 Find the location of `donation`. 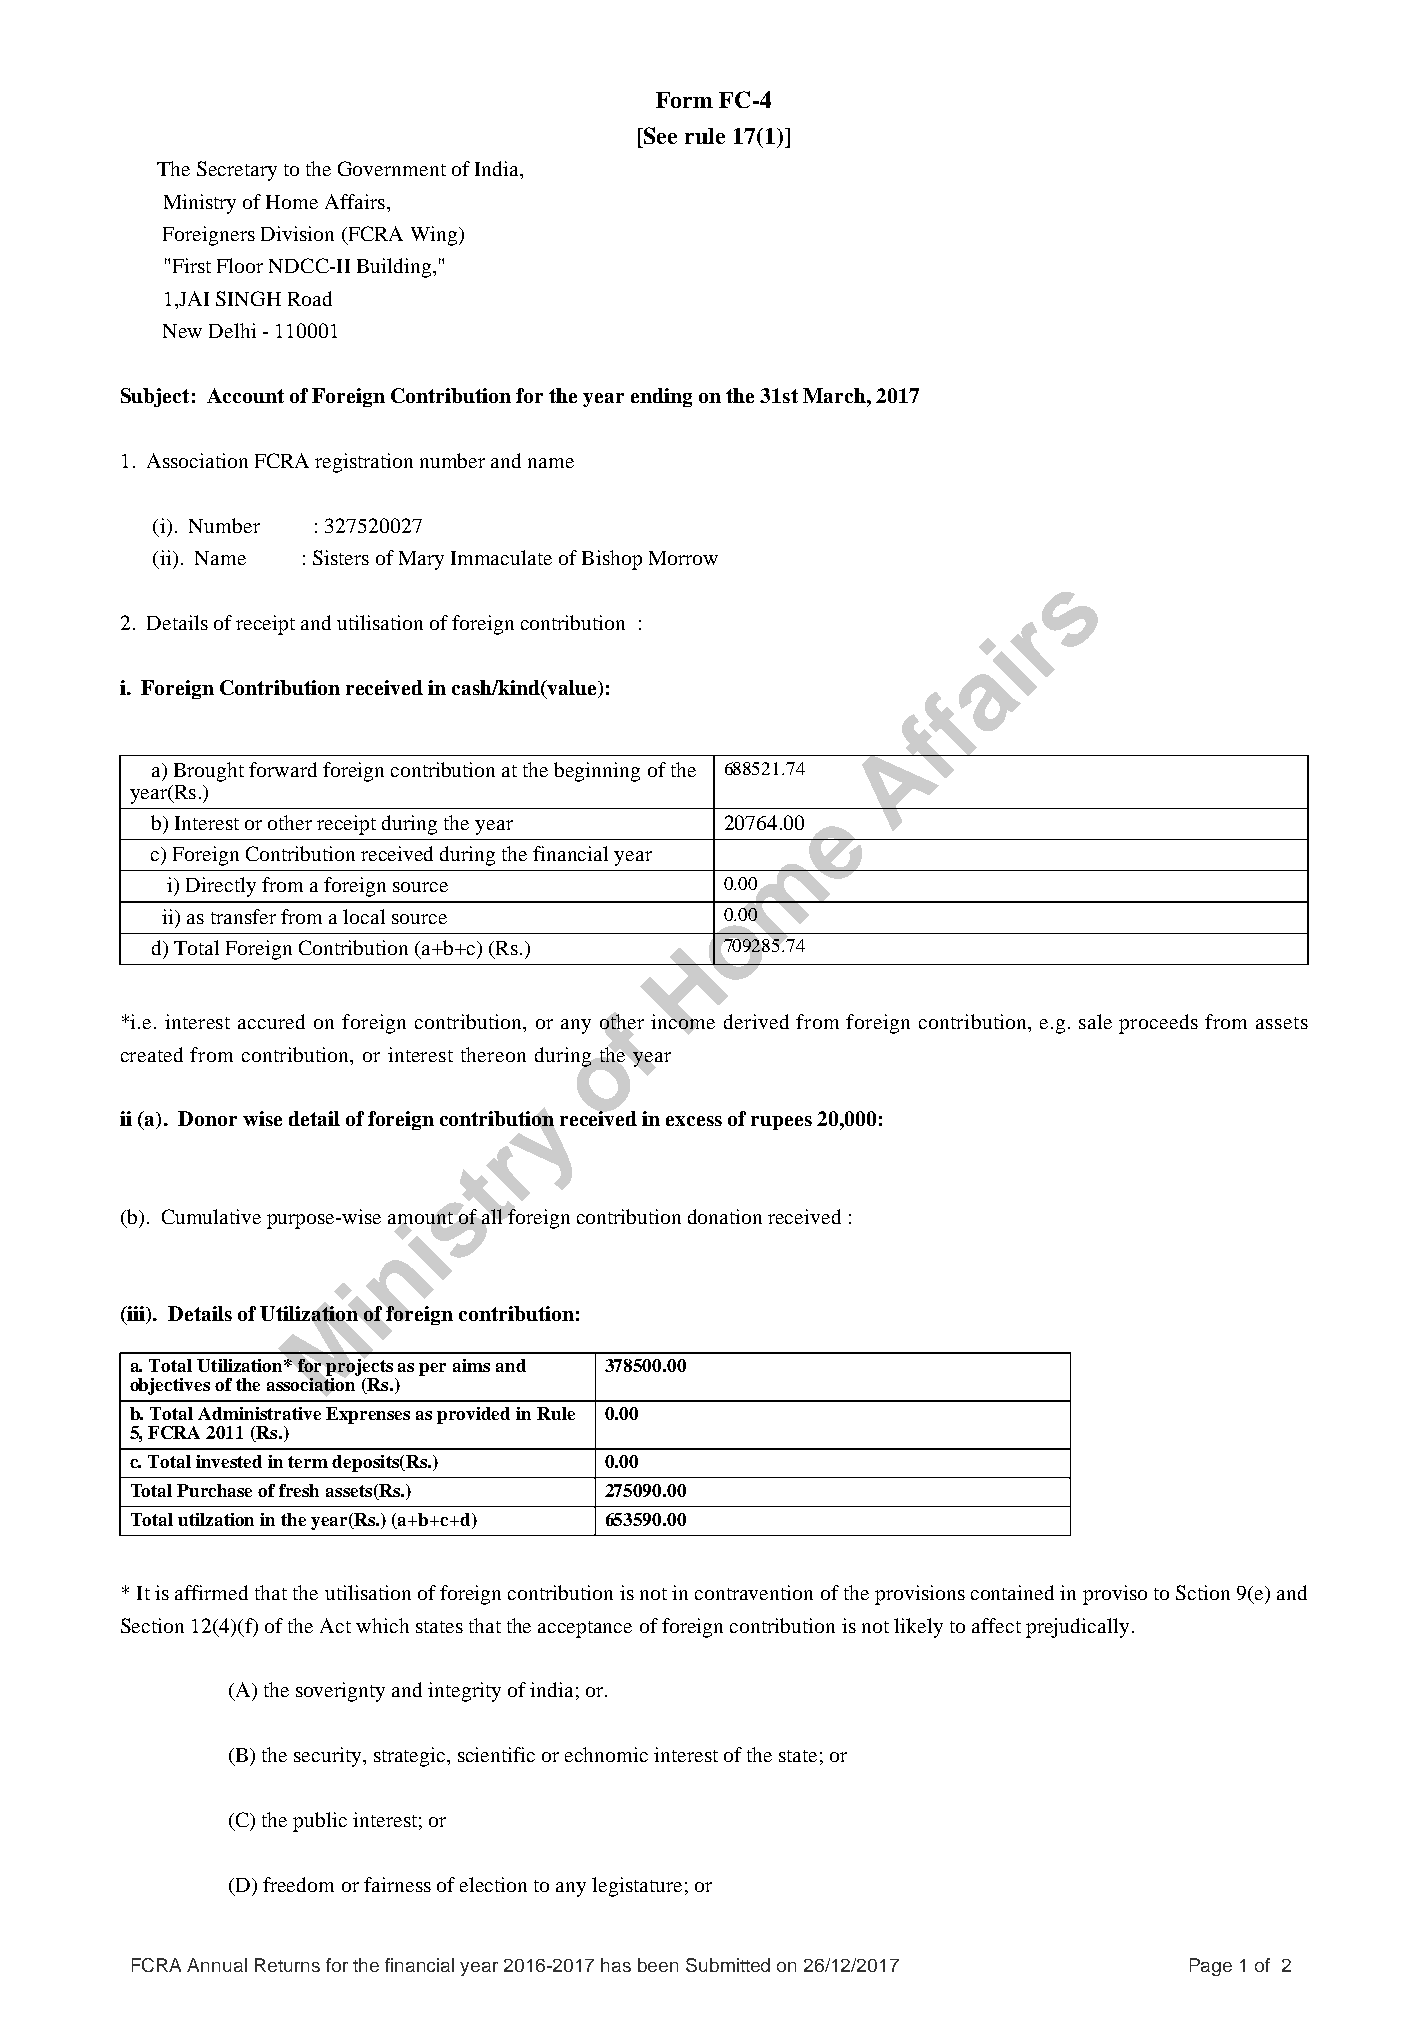

donation is located at coordinates (725, 1216).
